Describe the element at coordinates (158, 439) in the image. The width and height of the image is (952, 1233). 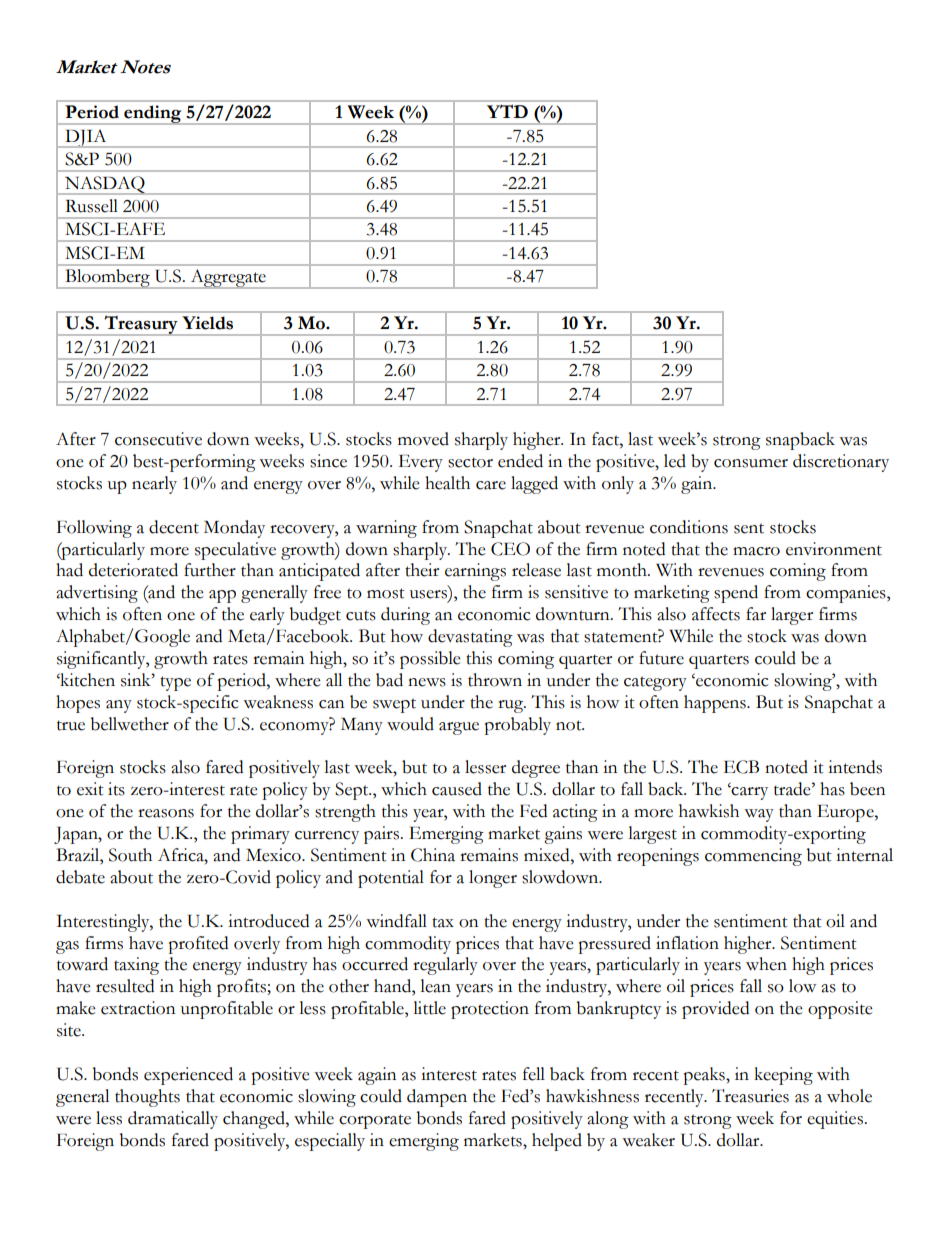
I see `consecutive` at that location.
